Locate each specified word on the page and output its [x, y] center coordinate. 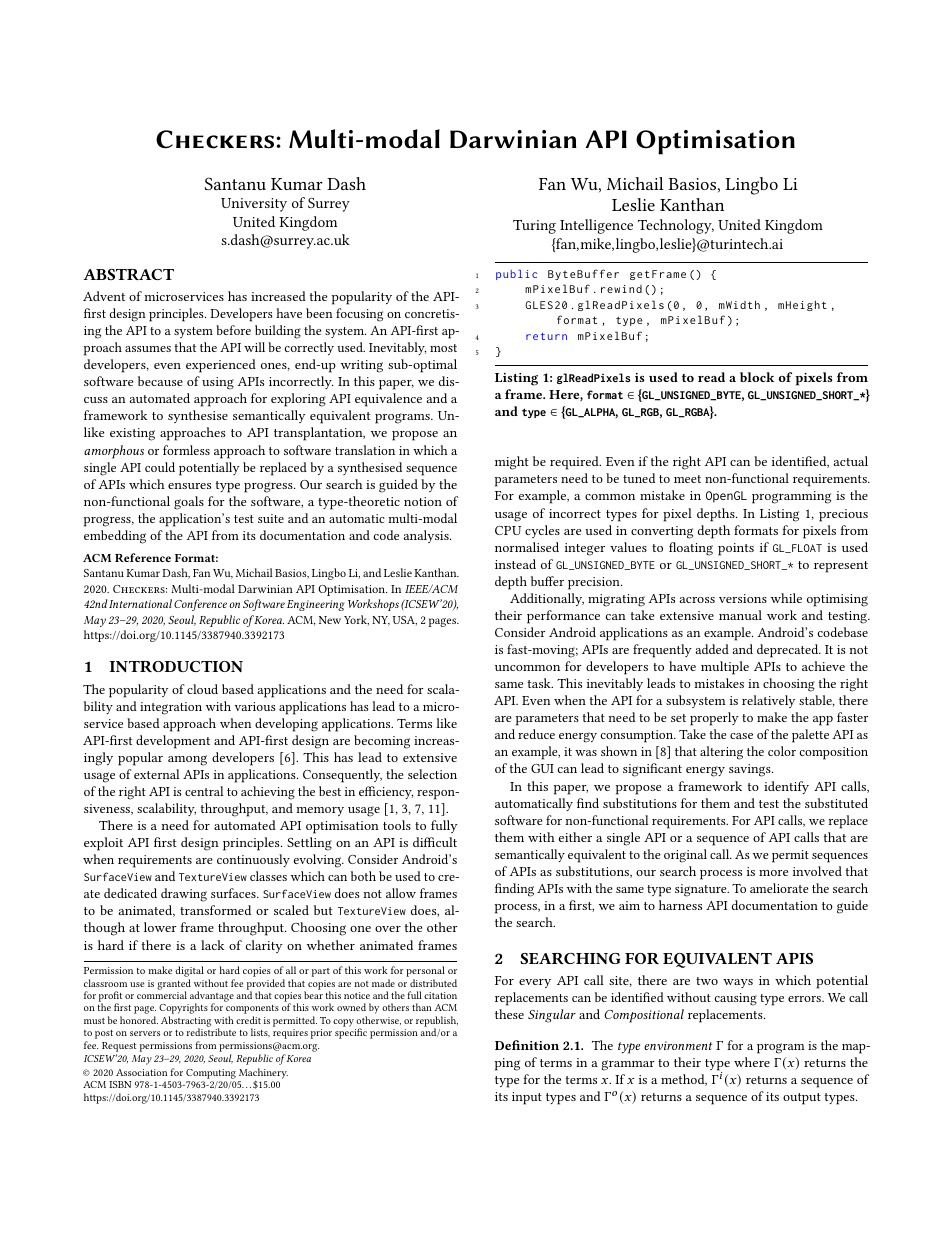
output [802, 1099]
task [540, 683]
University [254, 205]
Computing [211, 1074]
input [527, 1098]
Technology [676, 226]
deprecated [789, 651]
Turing [534, 227]
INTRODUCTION [176, 666]
